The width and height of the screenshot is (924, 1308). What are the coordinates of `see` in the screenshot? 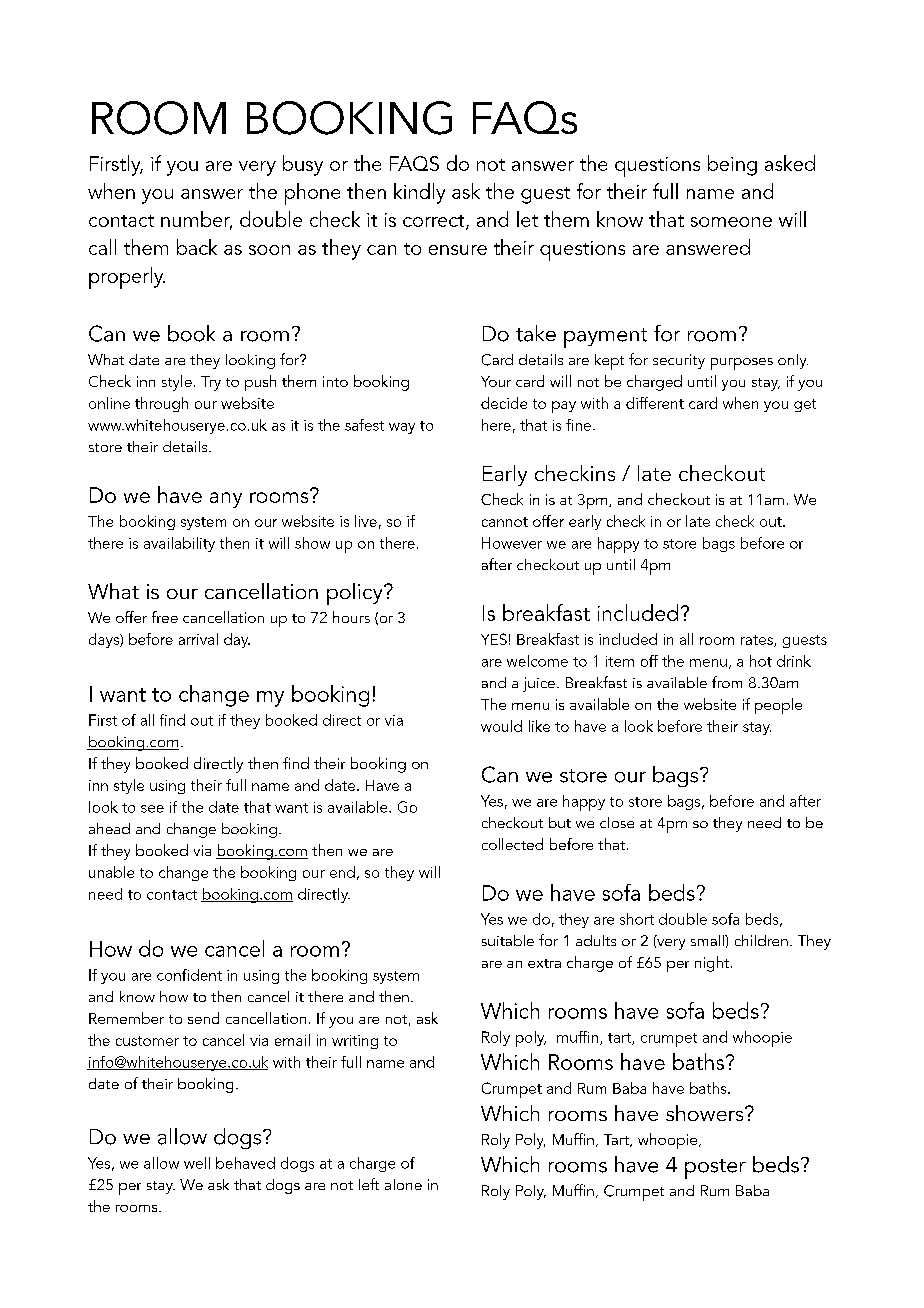 It's located at (152, 809).
